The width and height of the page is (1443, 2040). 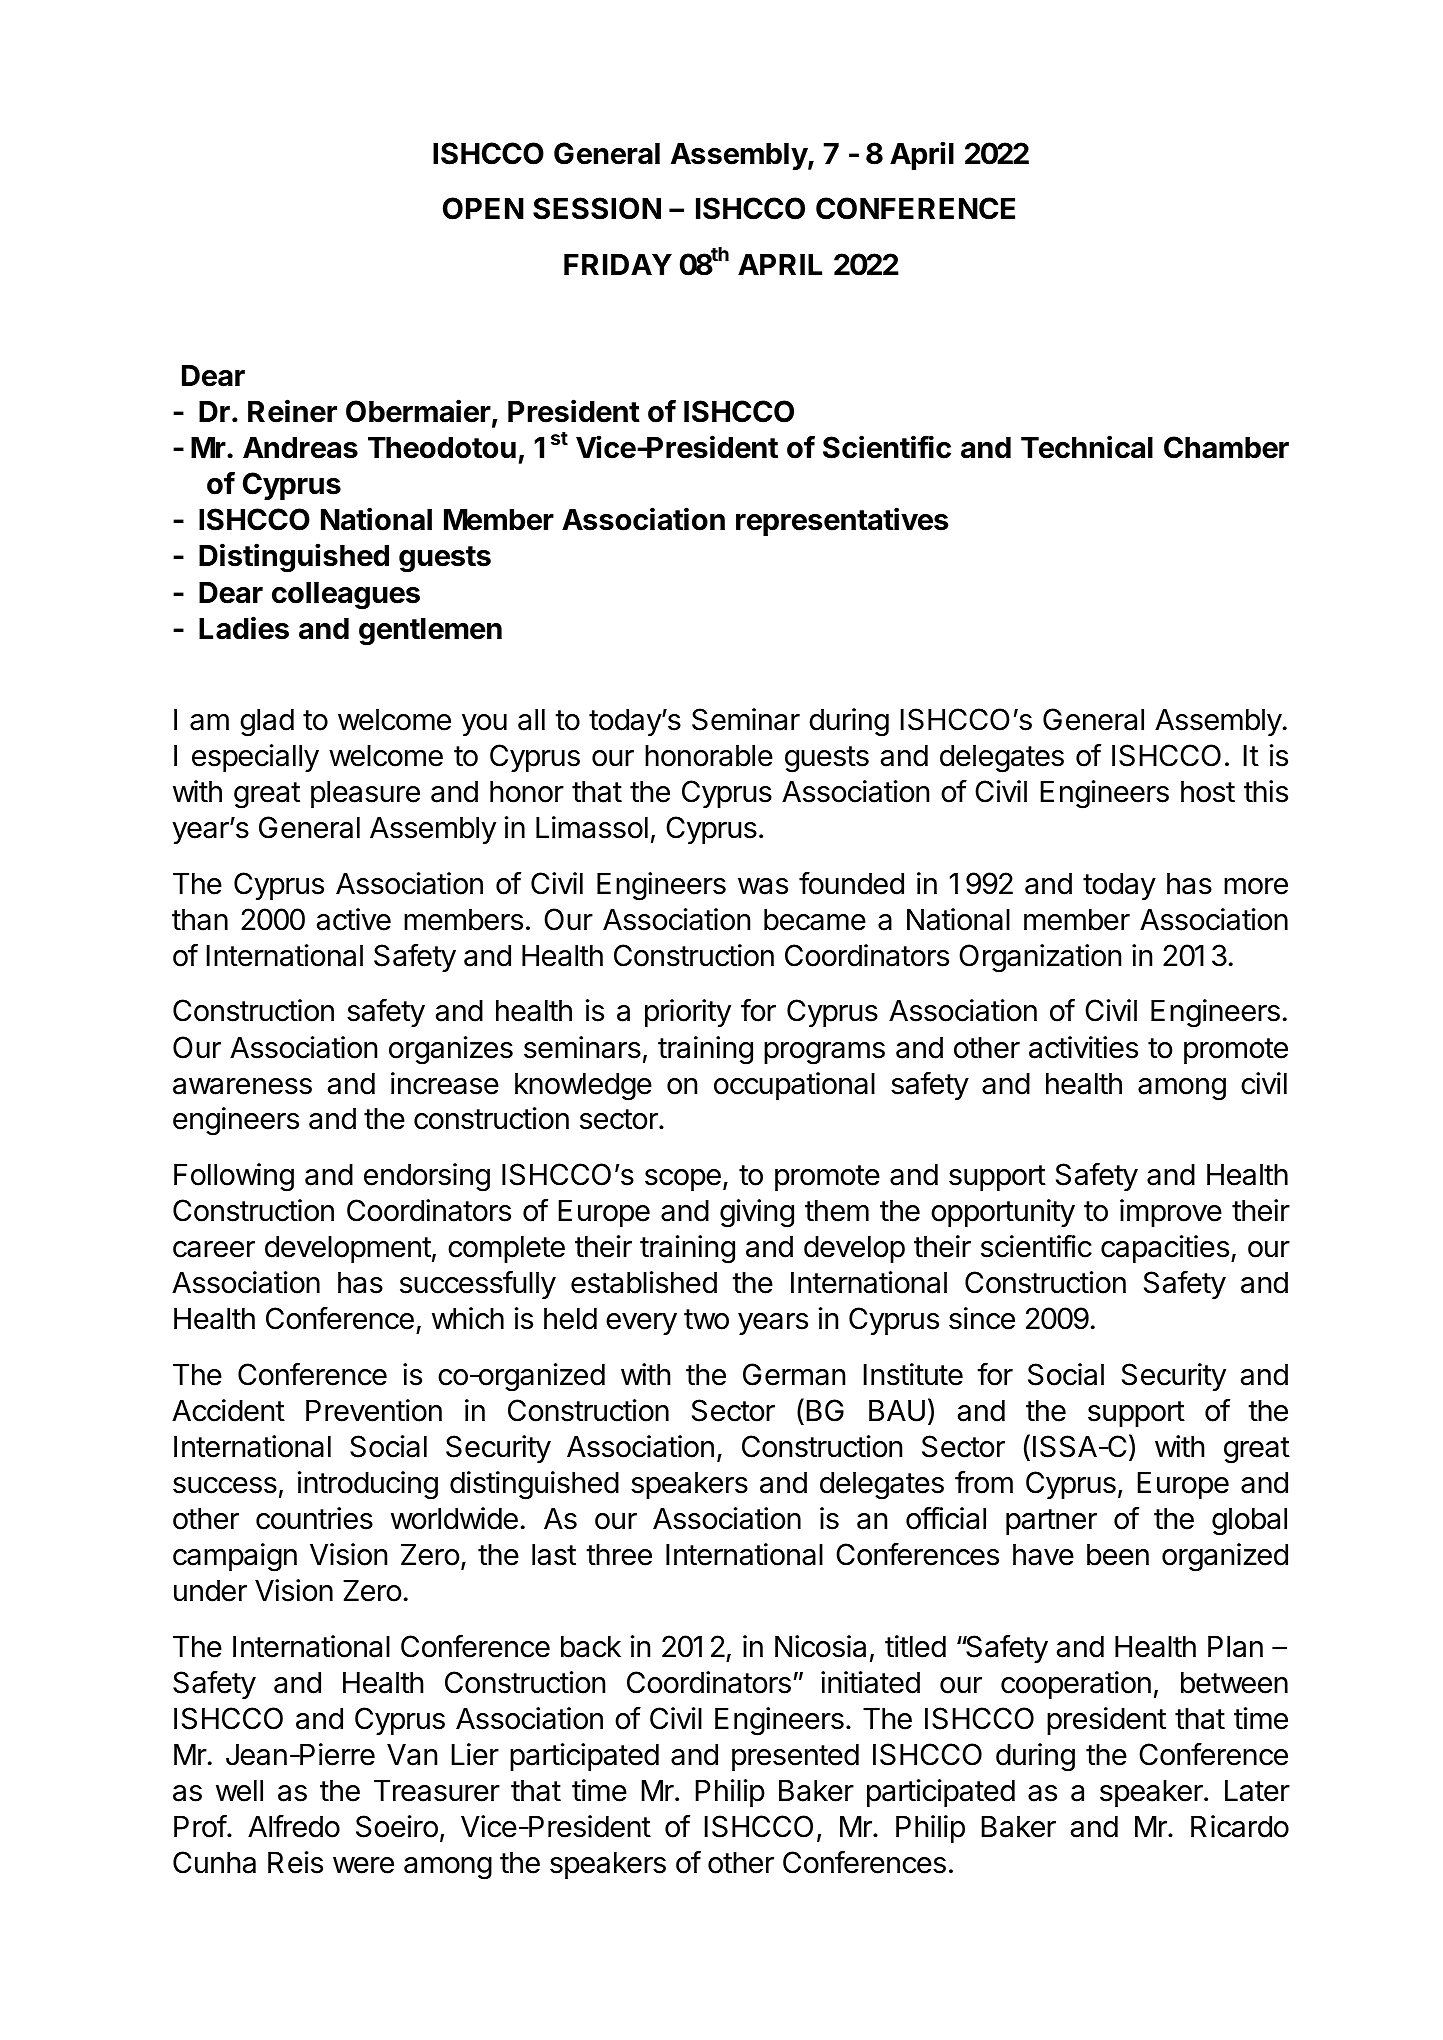 I want to click on OPEN, so click(x=483, y=208).
